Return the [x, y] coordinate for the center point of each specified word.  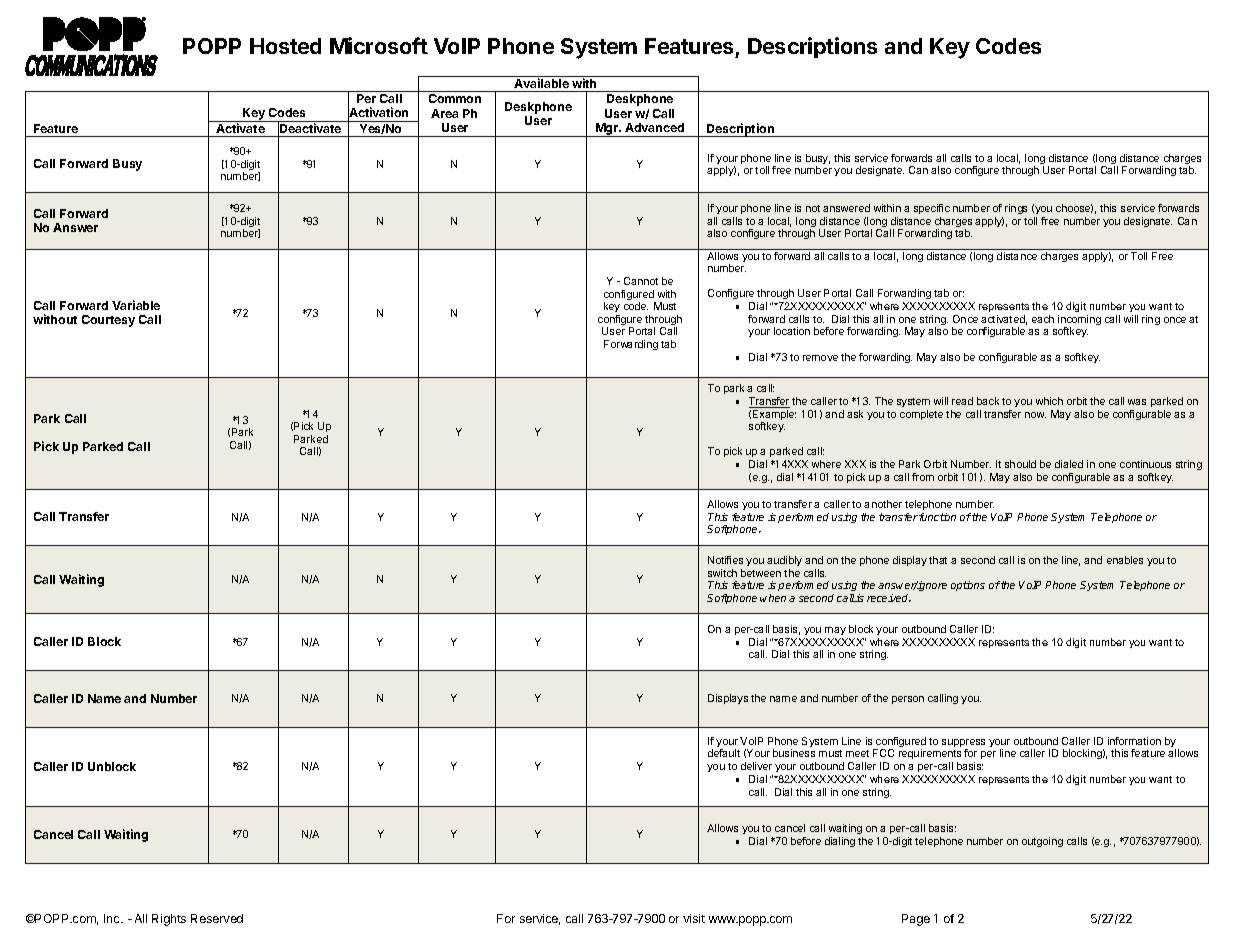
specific [932, 209]
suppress [963, 744]
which [1049, 401]
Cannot [641, 281]
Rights [169, 920]
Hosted [285, 46]
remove [820, 358]
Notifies [725, 560]
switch [722, 573]
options [968, 586]
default [724, 753]
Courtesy [108, 321]
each [1043, 319]
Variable [136, 305]
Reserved [217, 918]
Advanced [654, 127]
